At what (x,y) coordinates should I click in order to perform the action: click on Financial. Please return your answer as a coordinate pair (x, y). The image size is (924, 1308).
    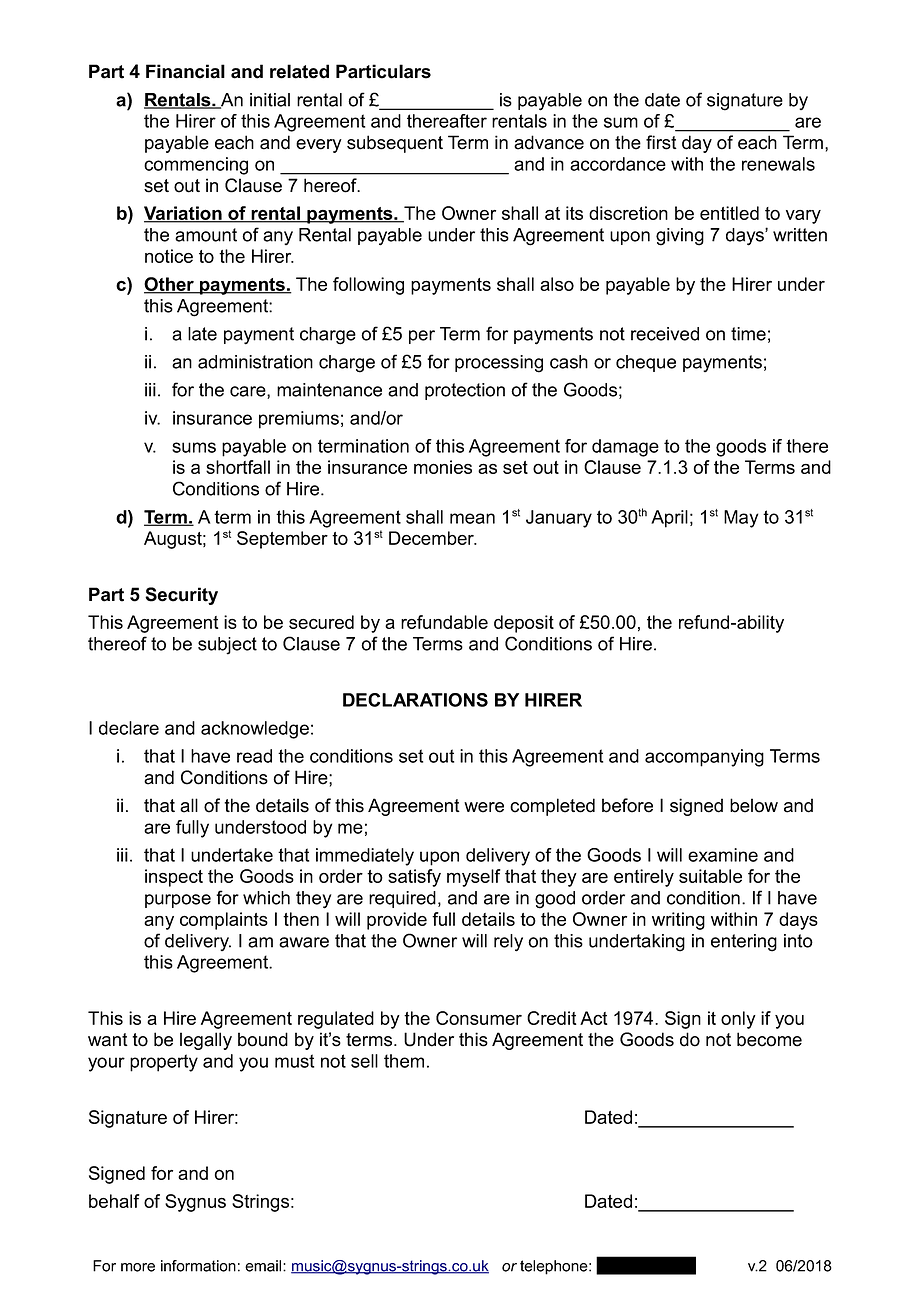
    Looking at the image, I should click on (185, 71).
